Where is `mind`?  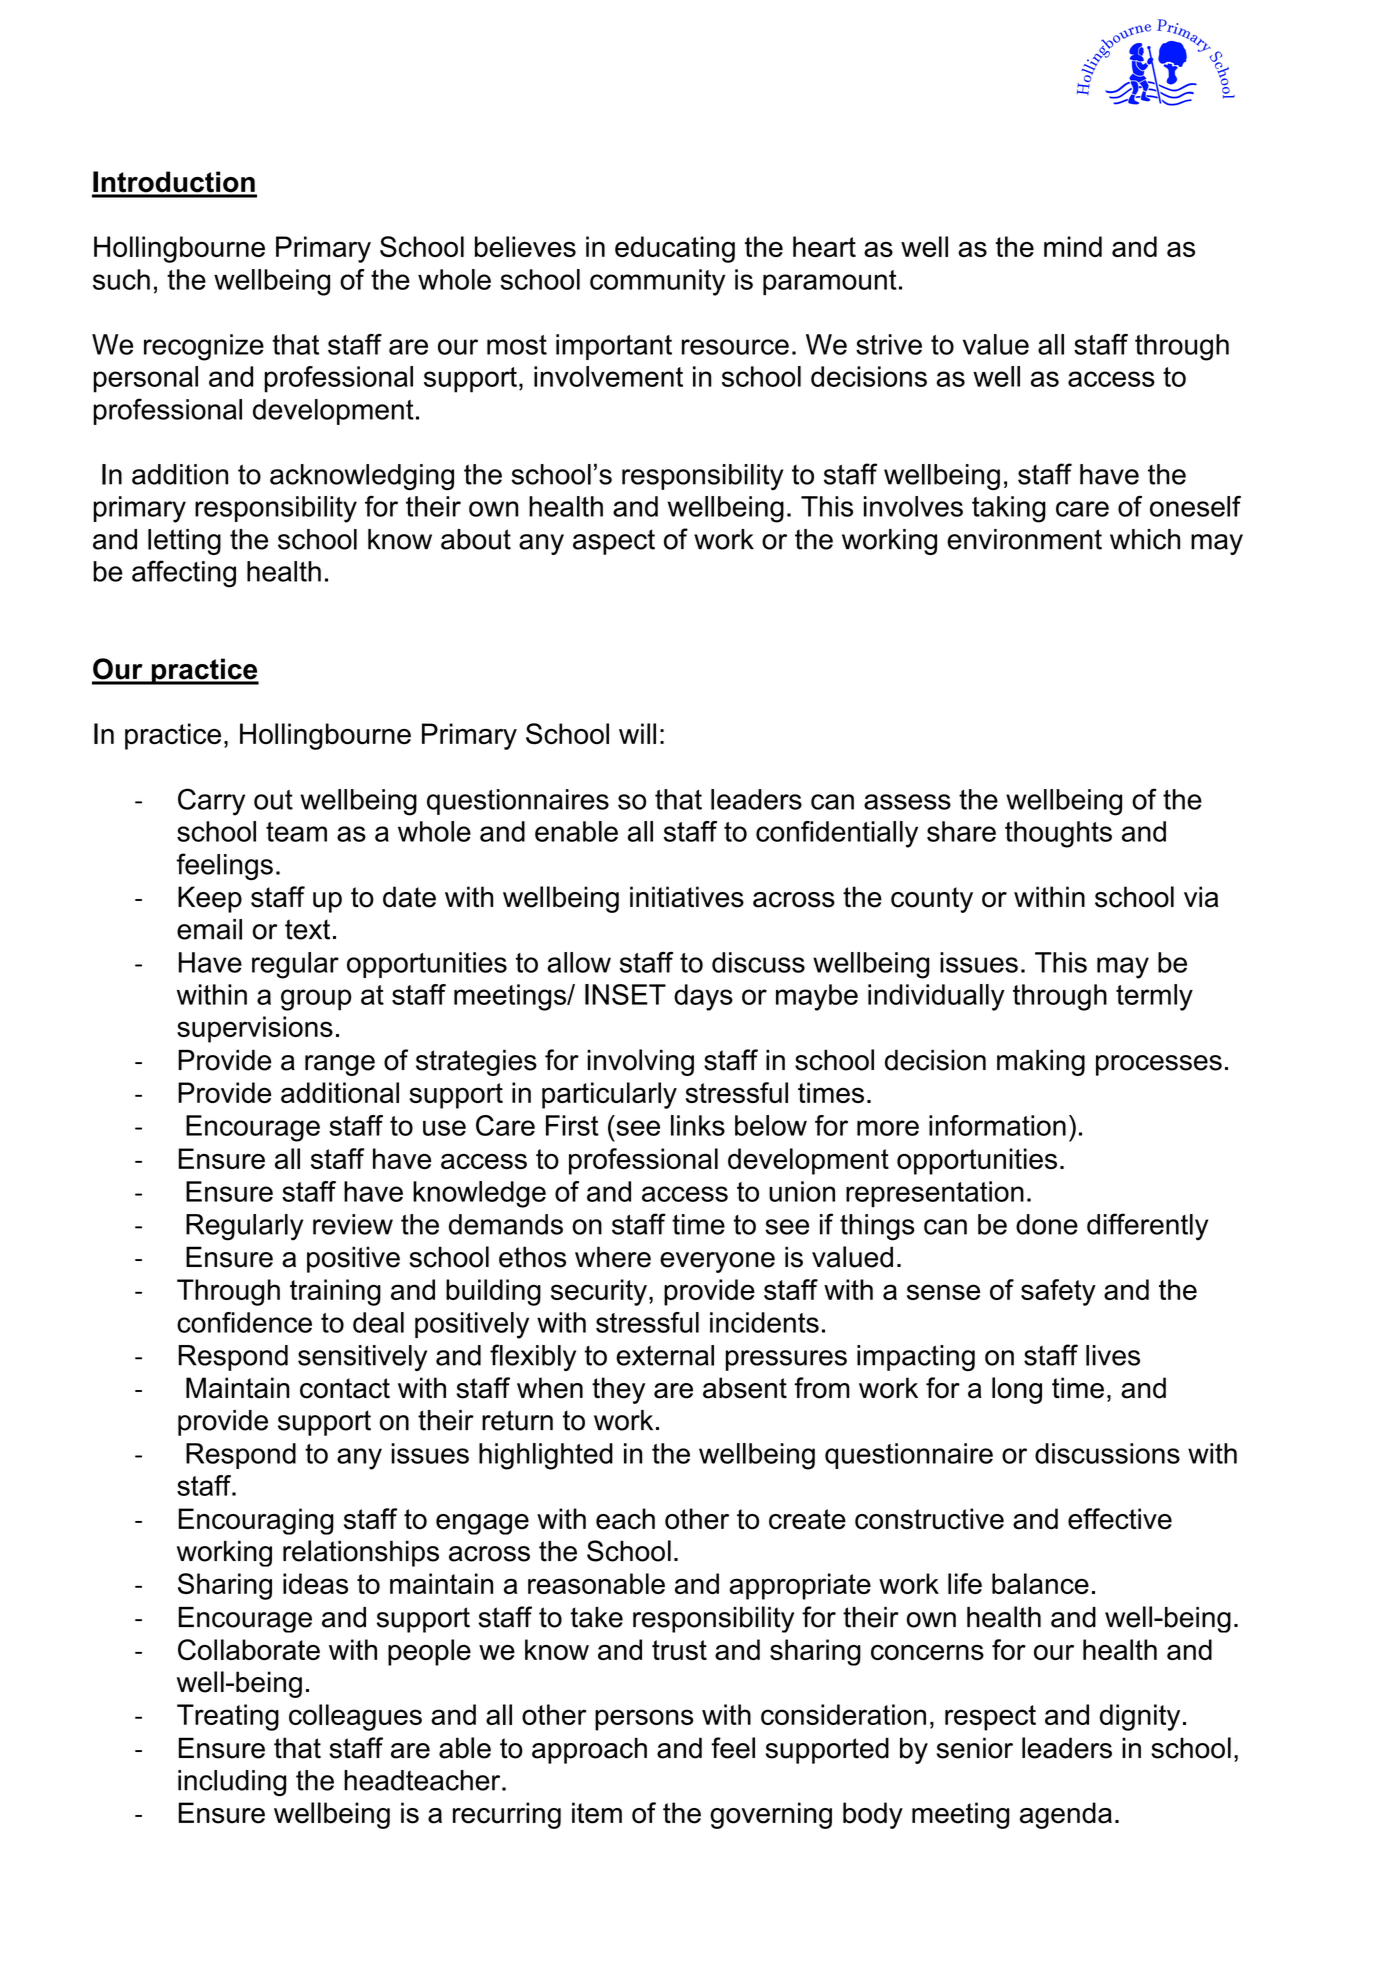
mind is located at coordinates (1073, 246).
